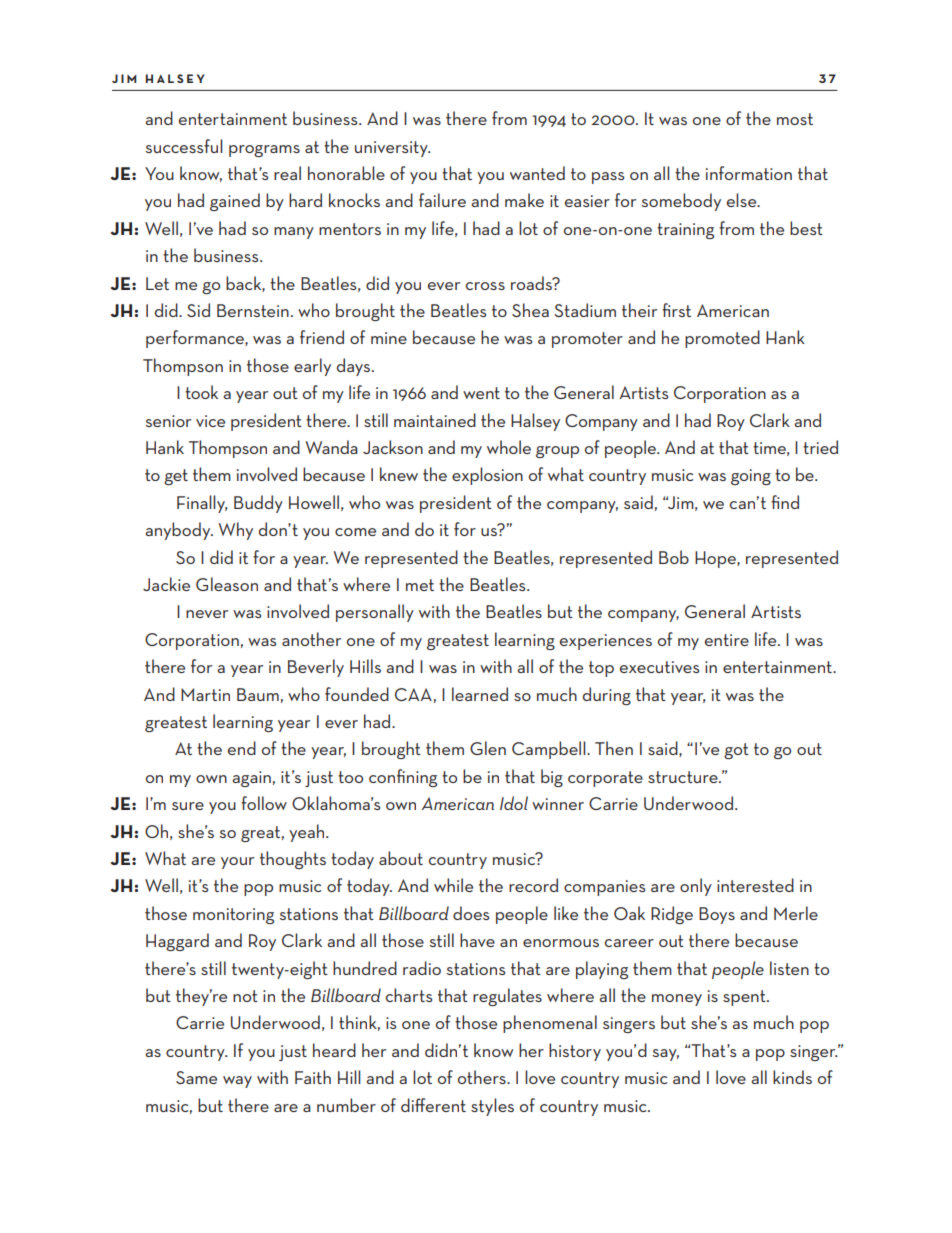  What do you see at coordinates (488, 748) in the screenshot?
I see `Glen` at bounding box center [488, 748].
